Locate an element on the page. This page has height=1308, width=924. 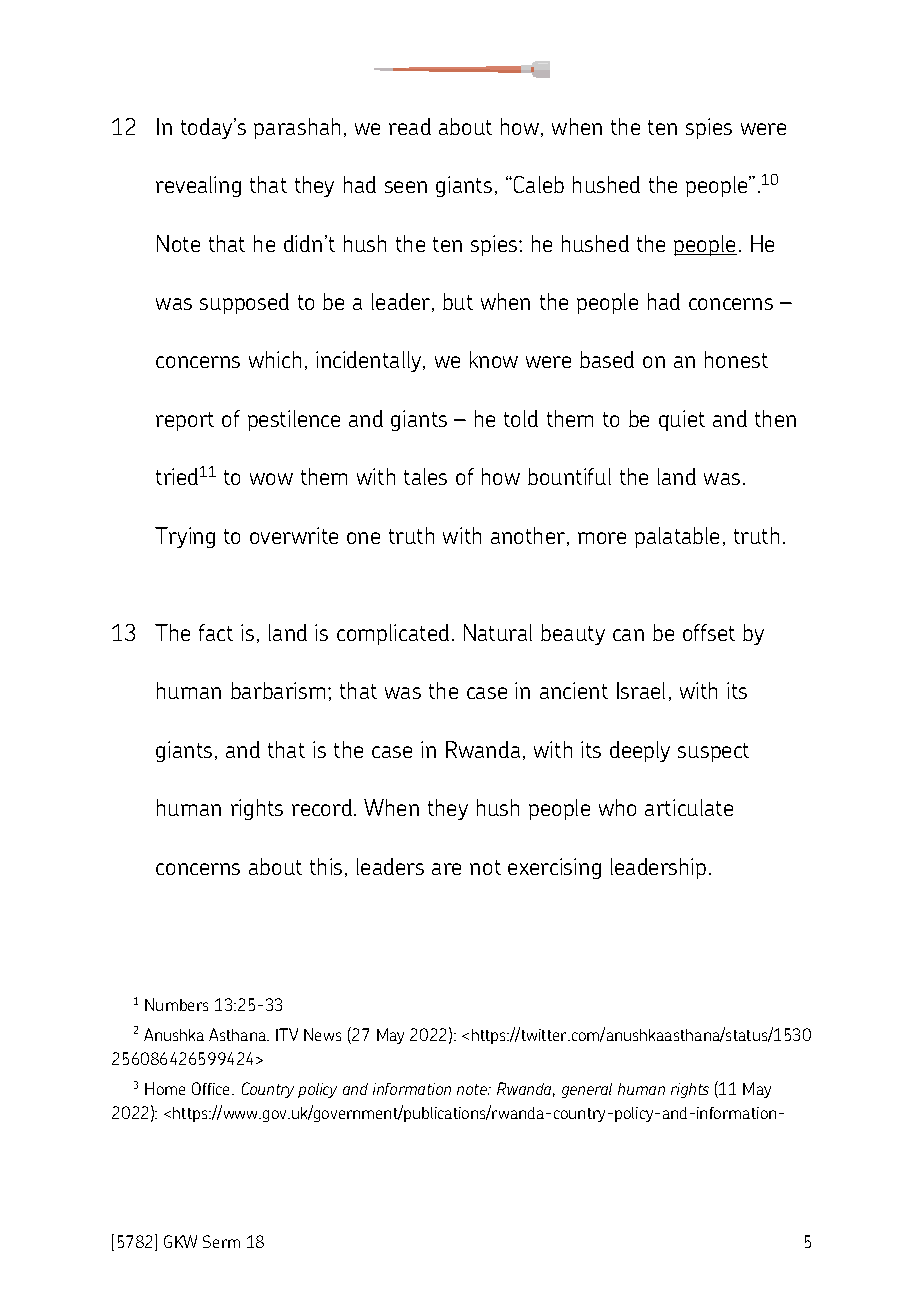
offset is located at coordinates (709, 632).
